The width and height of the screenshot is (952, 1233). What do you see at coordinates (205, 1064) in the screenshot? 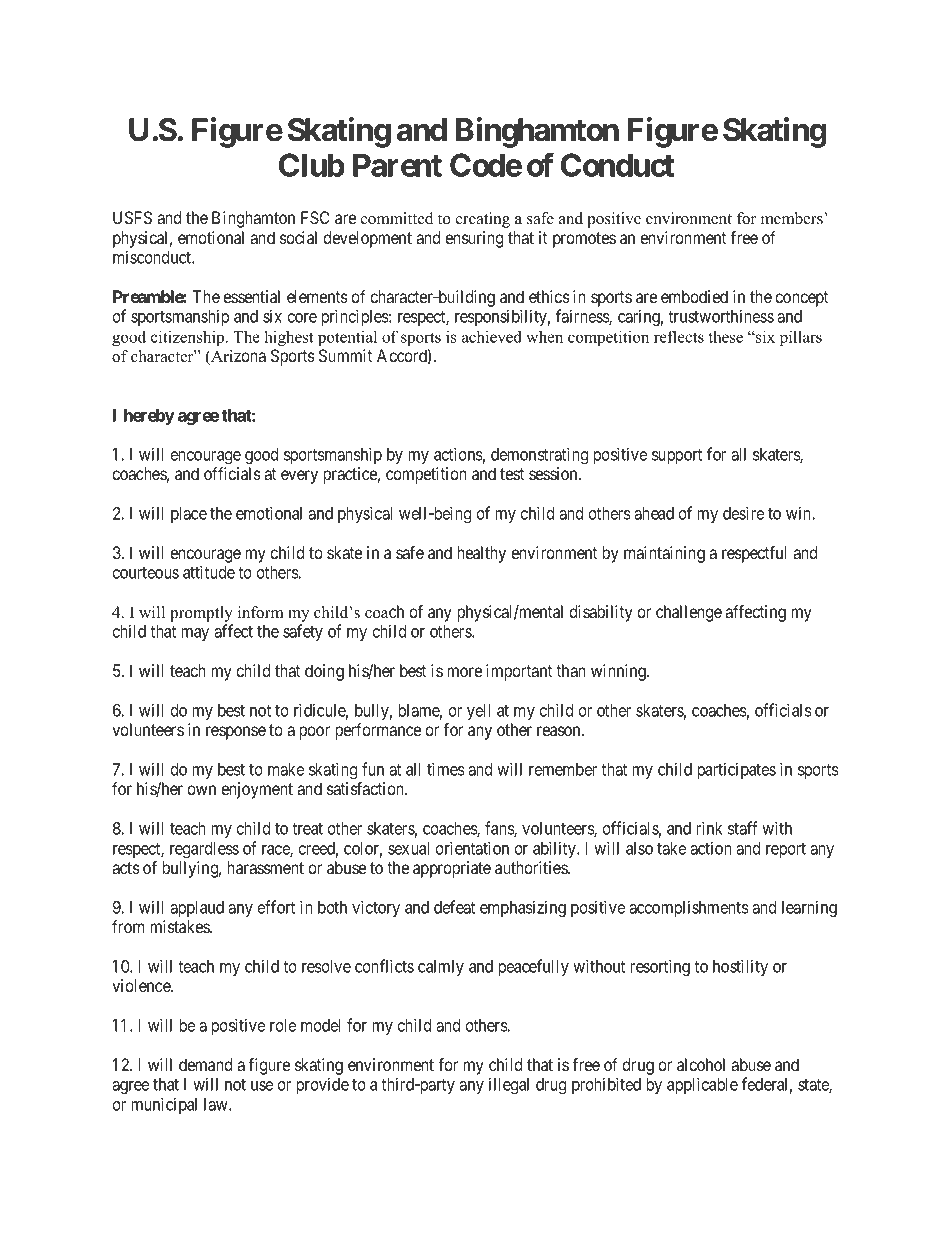
I see `demand` at bounding box center [205, 1064].
